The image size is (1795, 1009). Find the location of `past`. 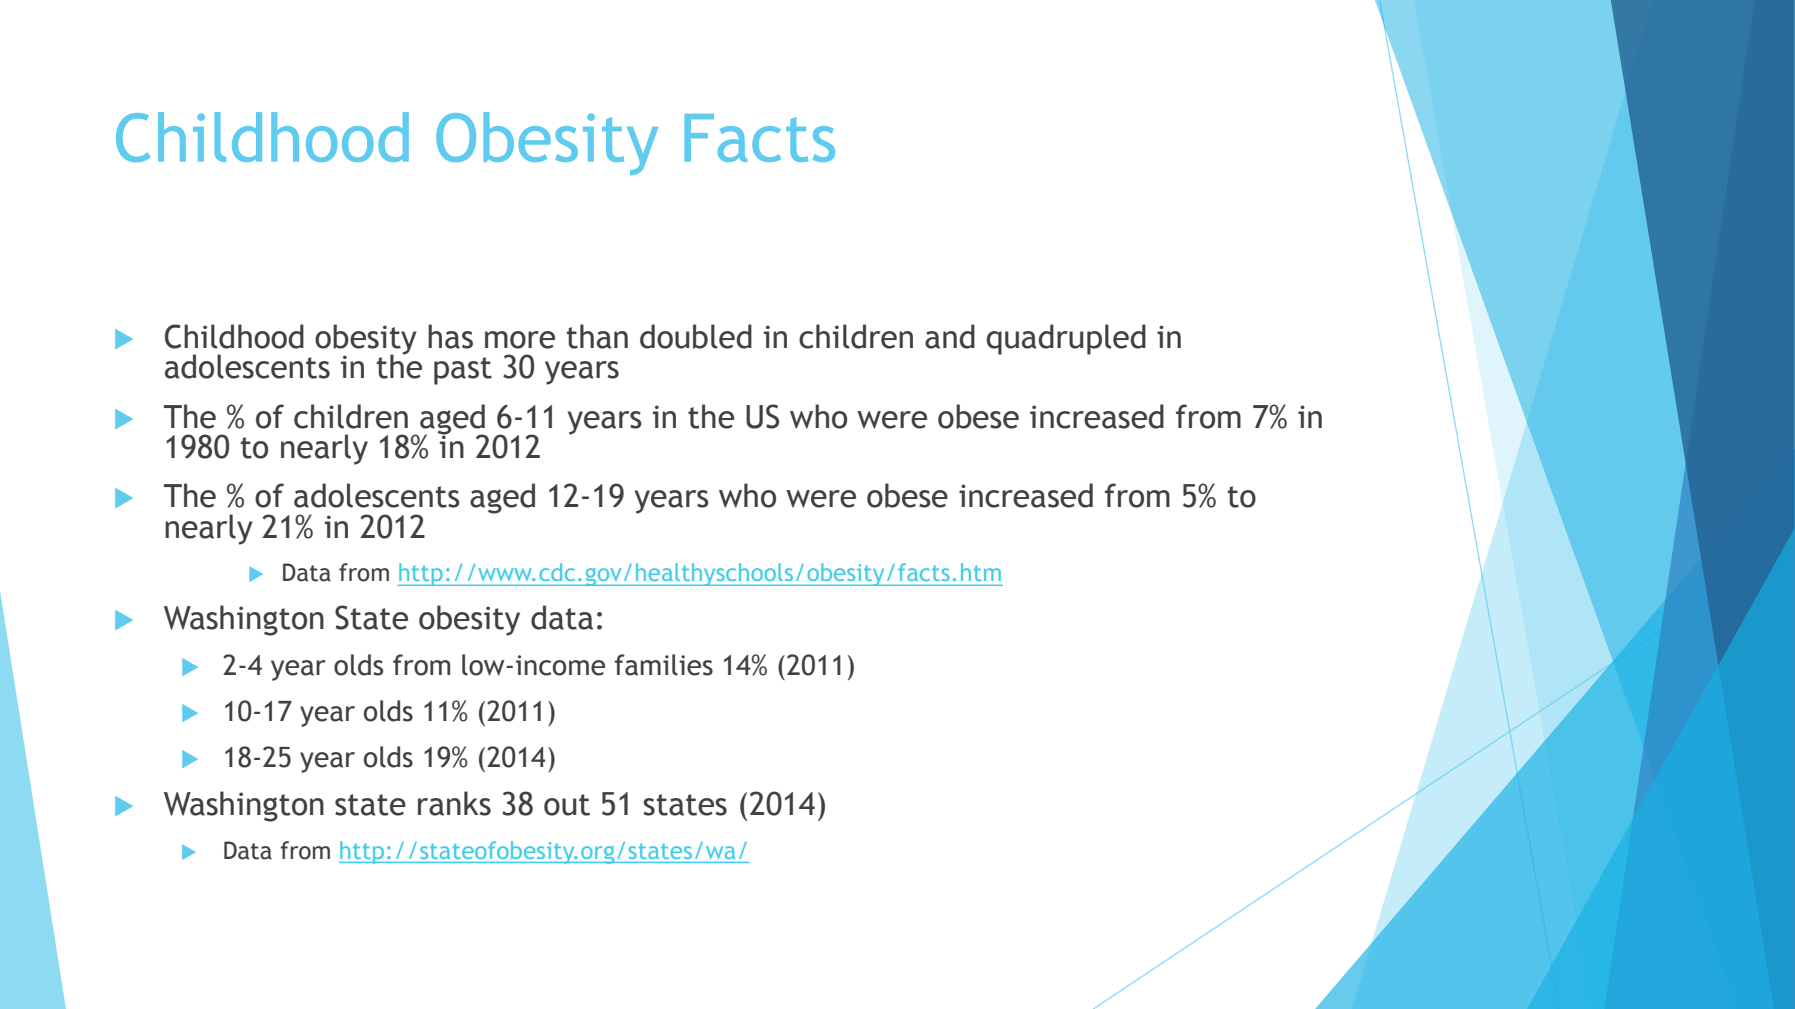

past is located at coordinates (463, 371).
